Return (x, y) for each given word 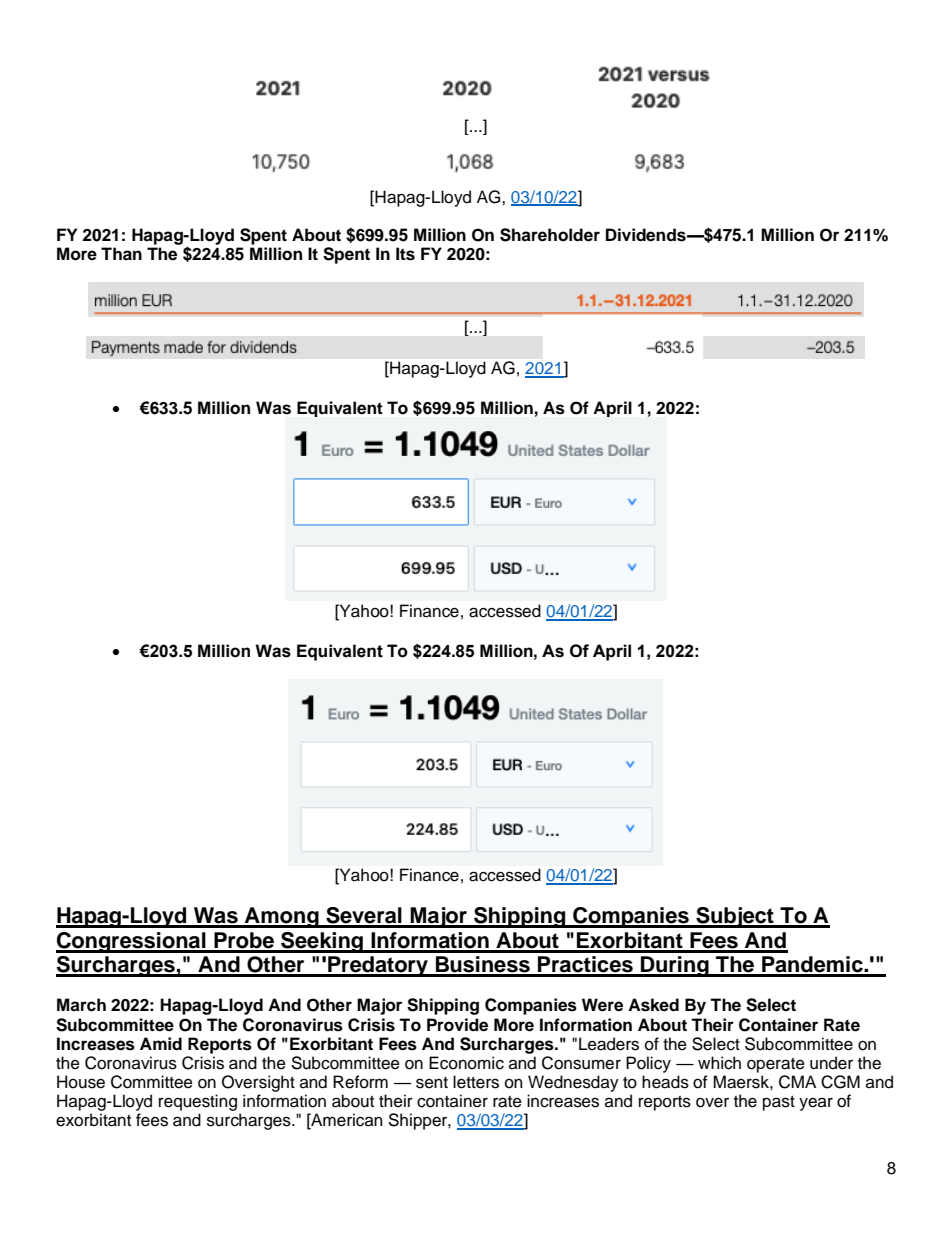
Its (405, 254)
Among (282, 917)
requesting (198, 1102)
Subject (735, 917)
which (719, 1063)
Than (121, 254)
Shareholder (550, 235)
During (675, 966)
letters (476, 1082)
